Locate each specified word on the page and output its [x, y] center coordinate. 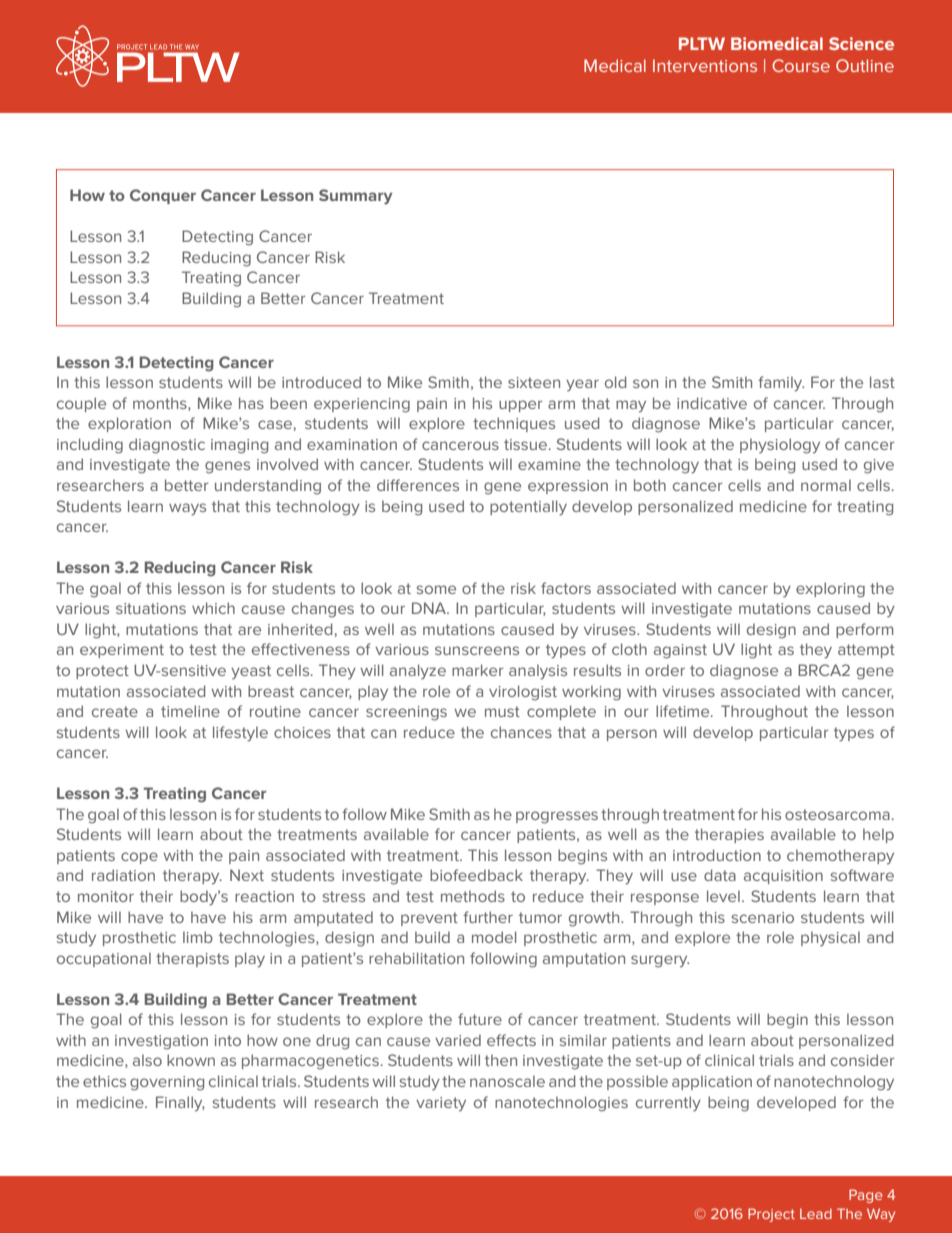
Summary [356, 197]
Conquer [163, 196]
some [436, 589]
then [501, 1060]
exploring [830, 590]
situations [151, 608]
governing [167, 1083]
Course [801, 65]
